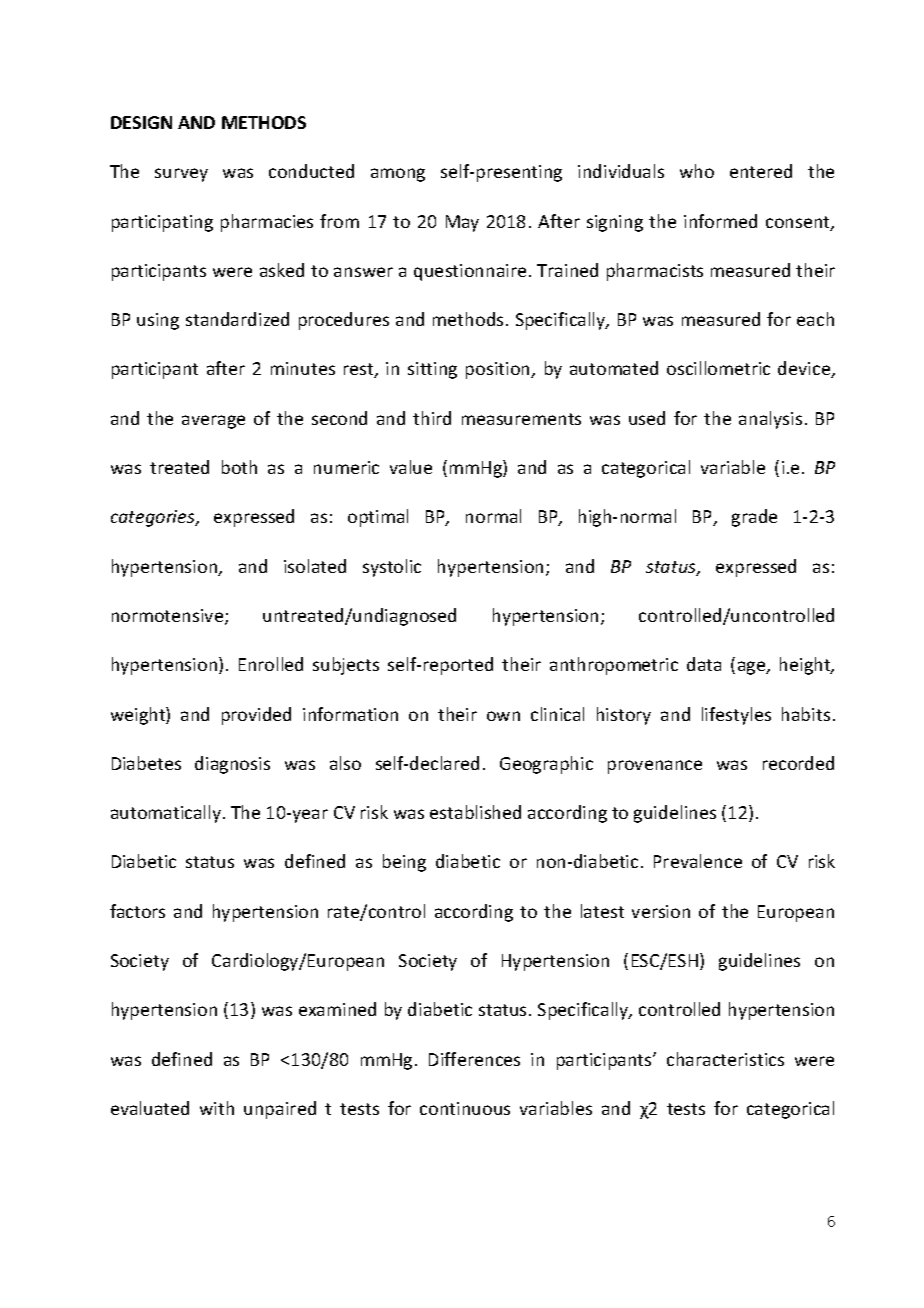 The height and width of the screenshot is (1308, 924). I want to click on diagnosis, so click(232, 765).
